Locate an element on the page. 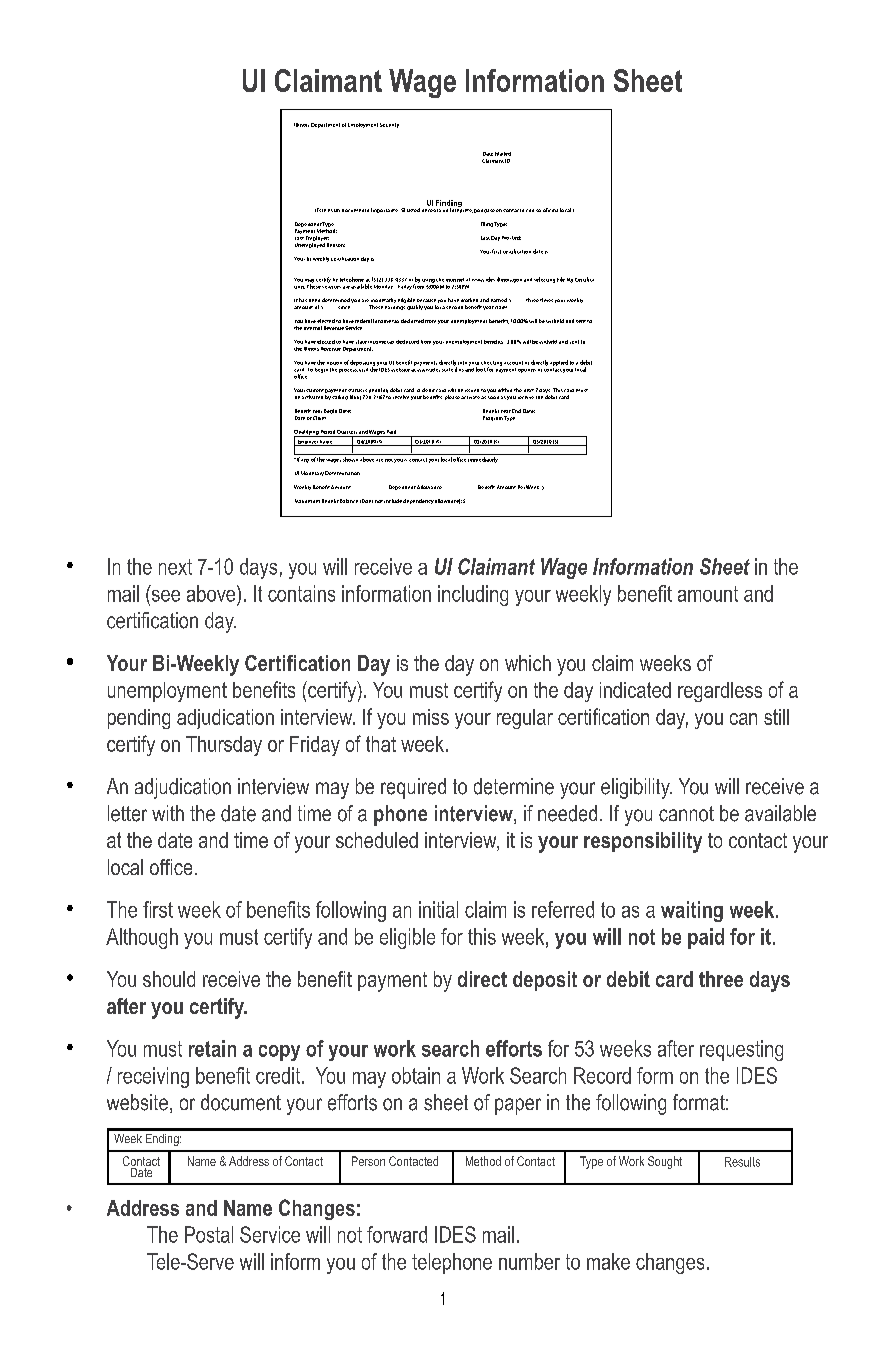 This image has height=1372, width=887. usted is located at coordinates (413, 210).
